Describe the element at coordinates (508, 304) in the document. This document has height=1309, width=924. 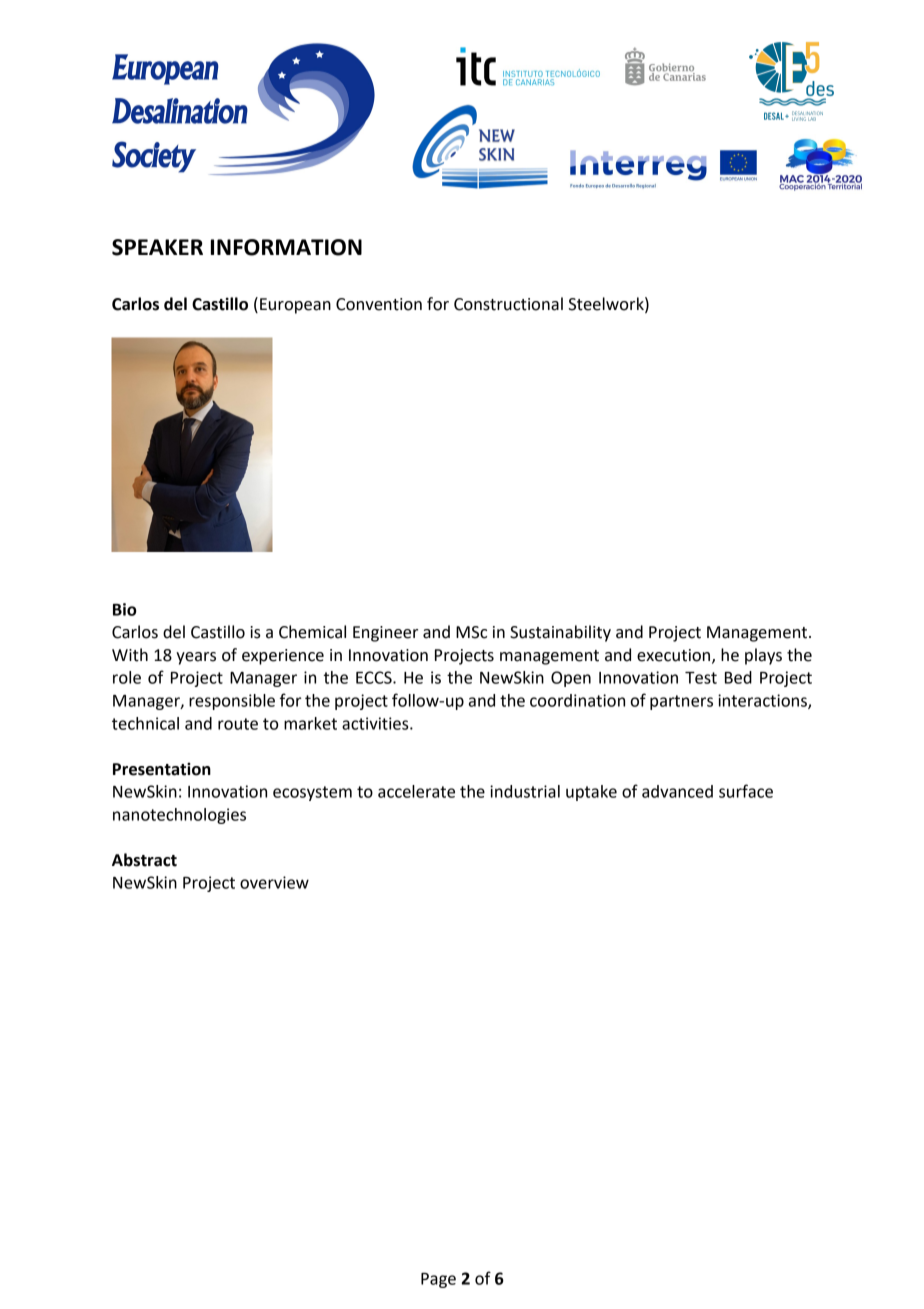
I see `Constructional` at that location.
